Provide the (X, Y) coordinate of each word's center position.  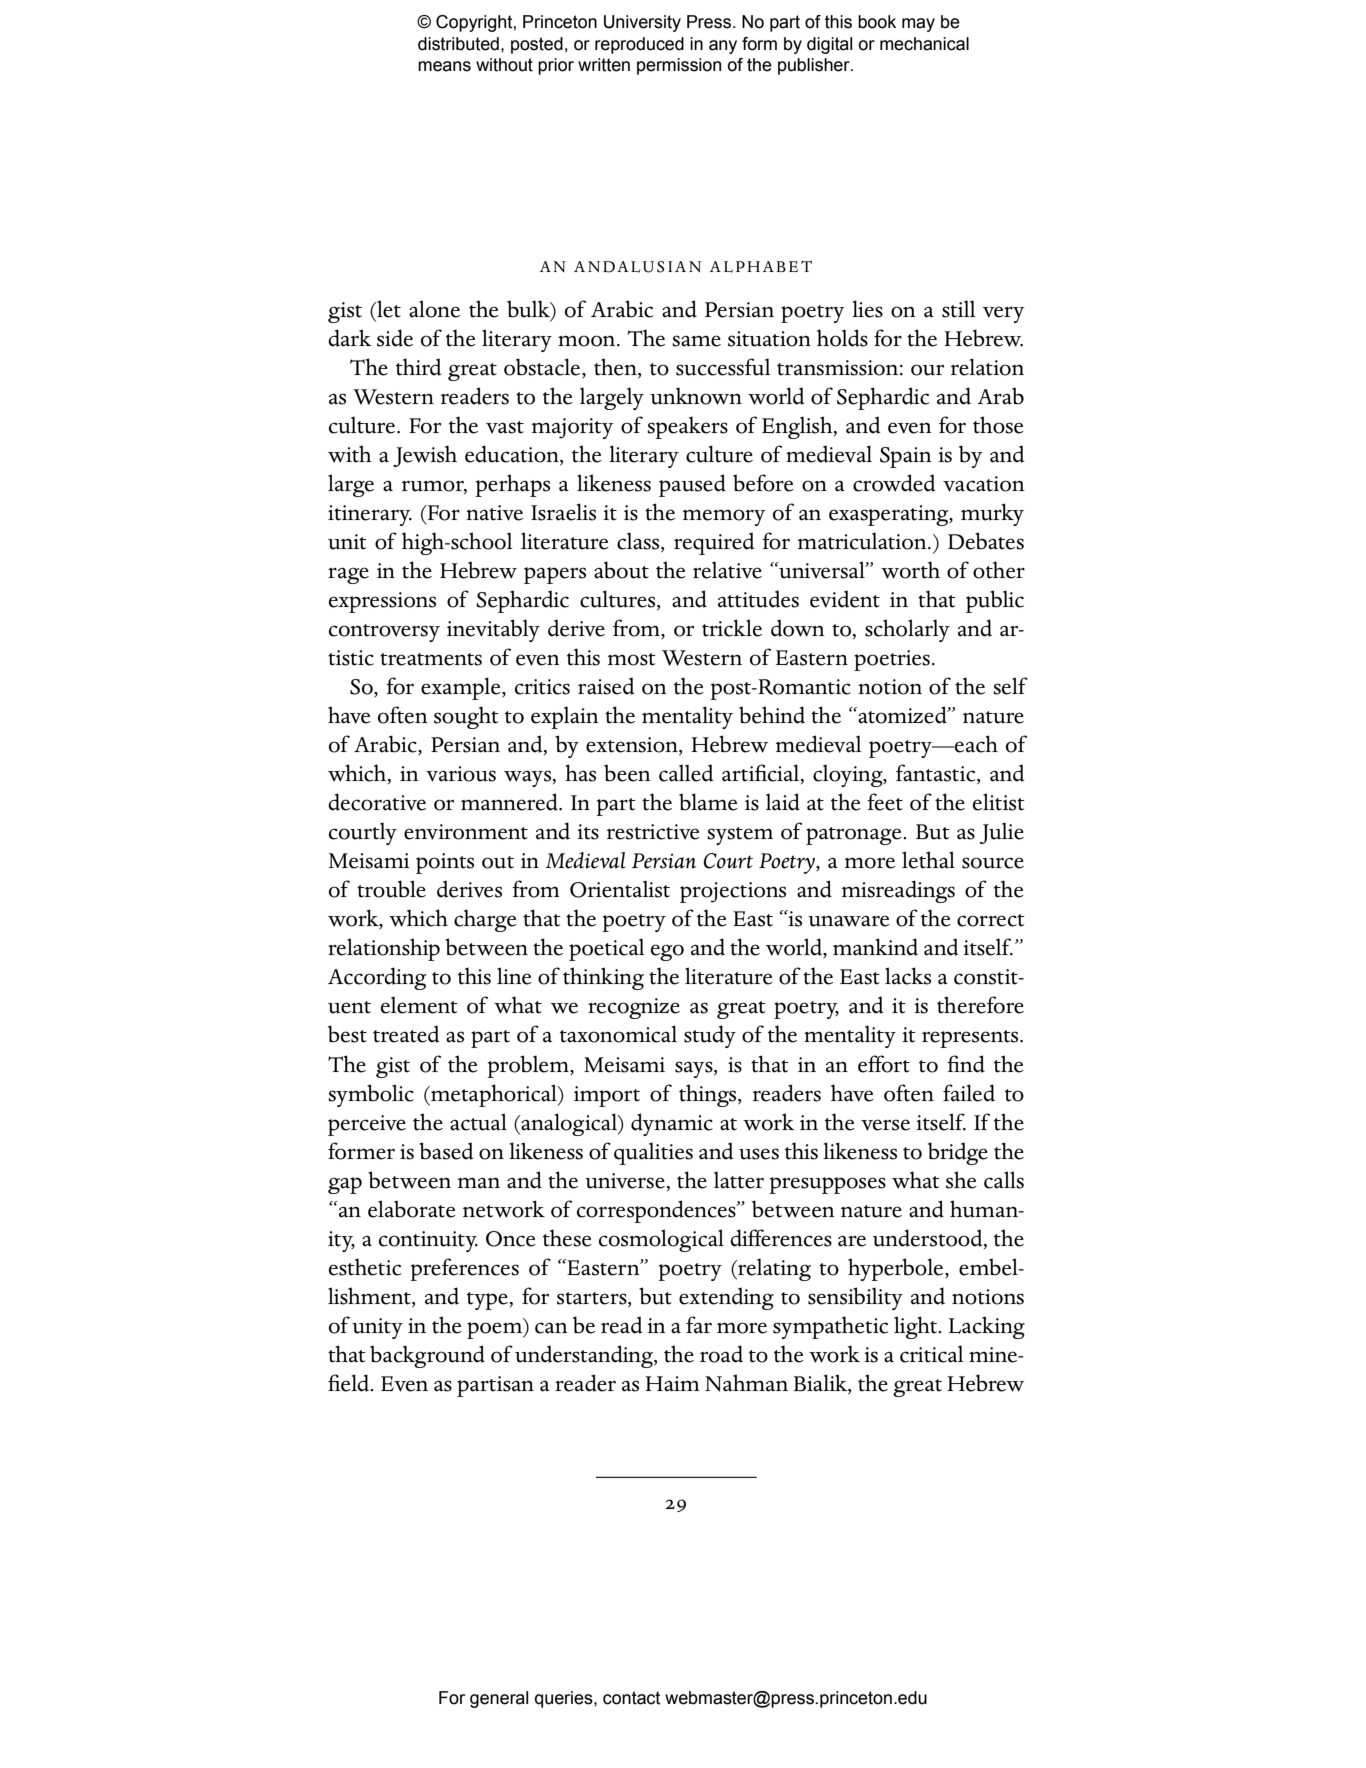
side (395, 338)
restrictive (653, 832)
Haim (672, 1384)
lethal (928, 860)
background (427, 1356)
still (958, 309)
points (445, 863)
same (696, 341)
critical (931, 1354)
